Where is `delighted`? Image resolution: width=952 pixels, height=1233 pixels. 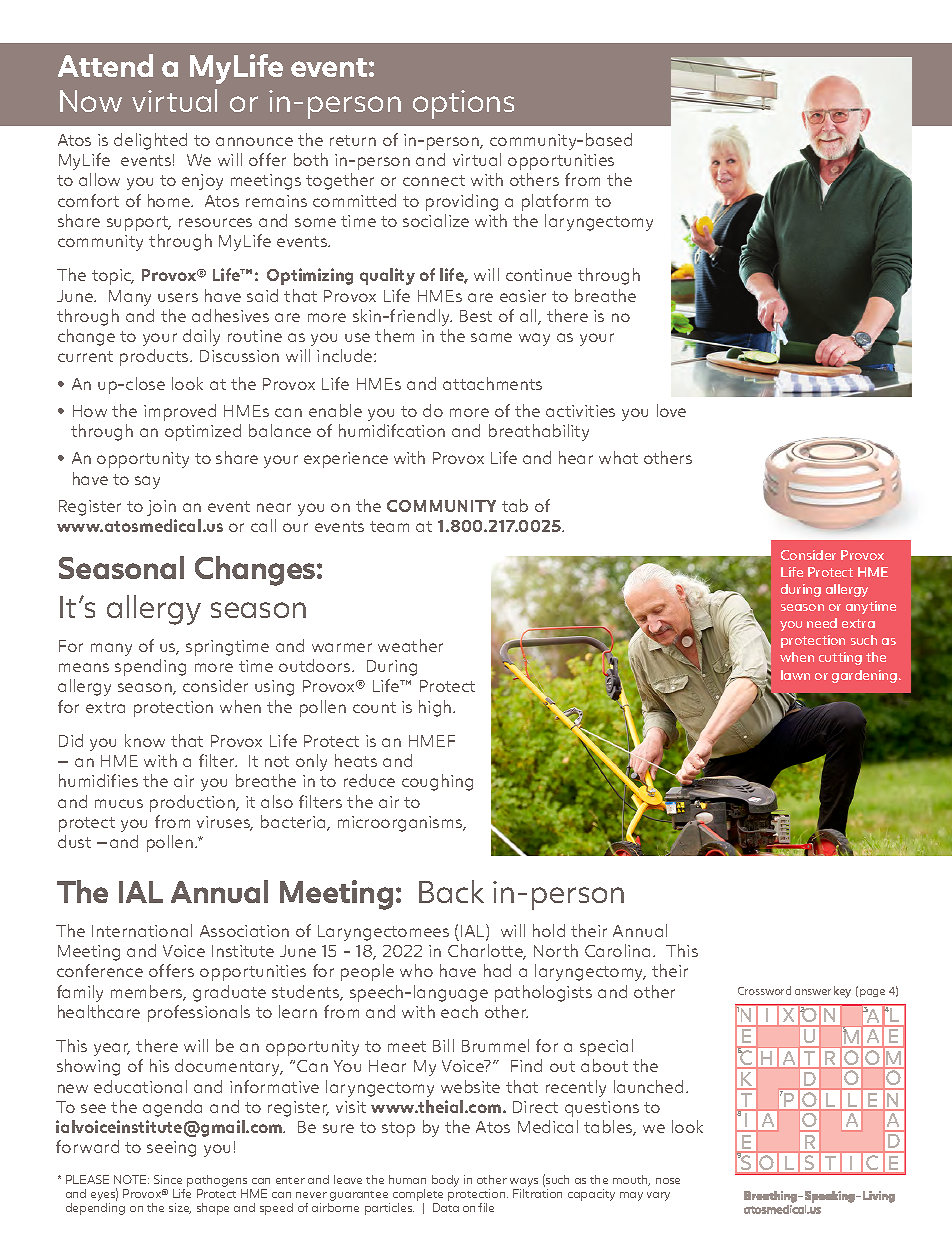
delighted is located at coordinates (150, 141).
